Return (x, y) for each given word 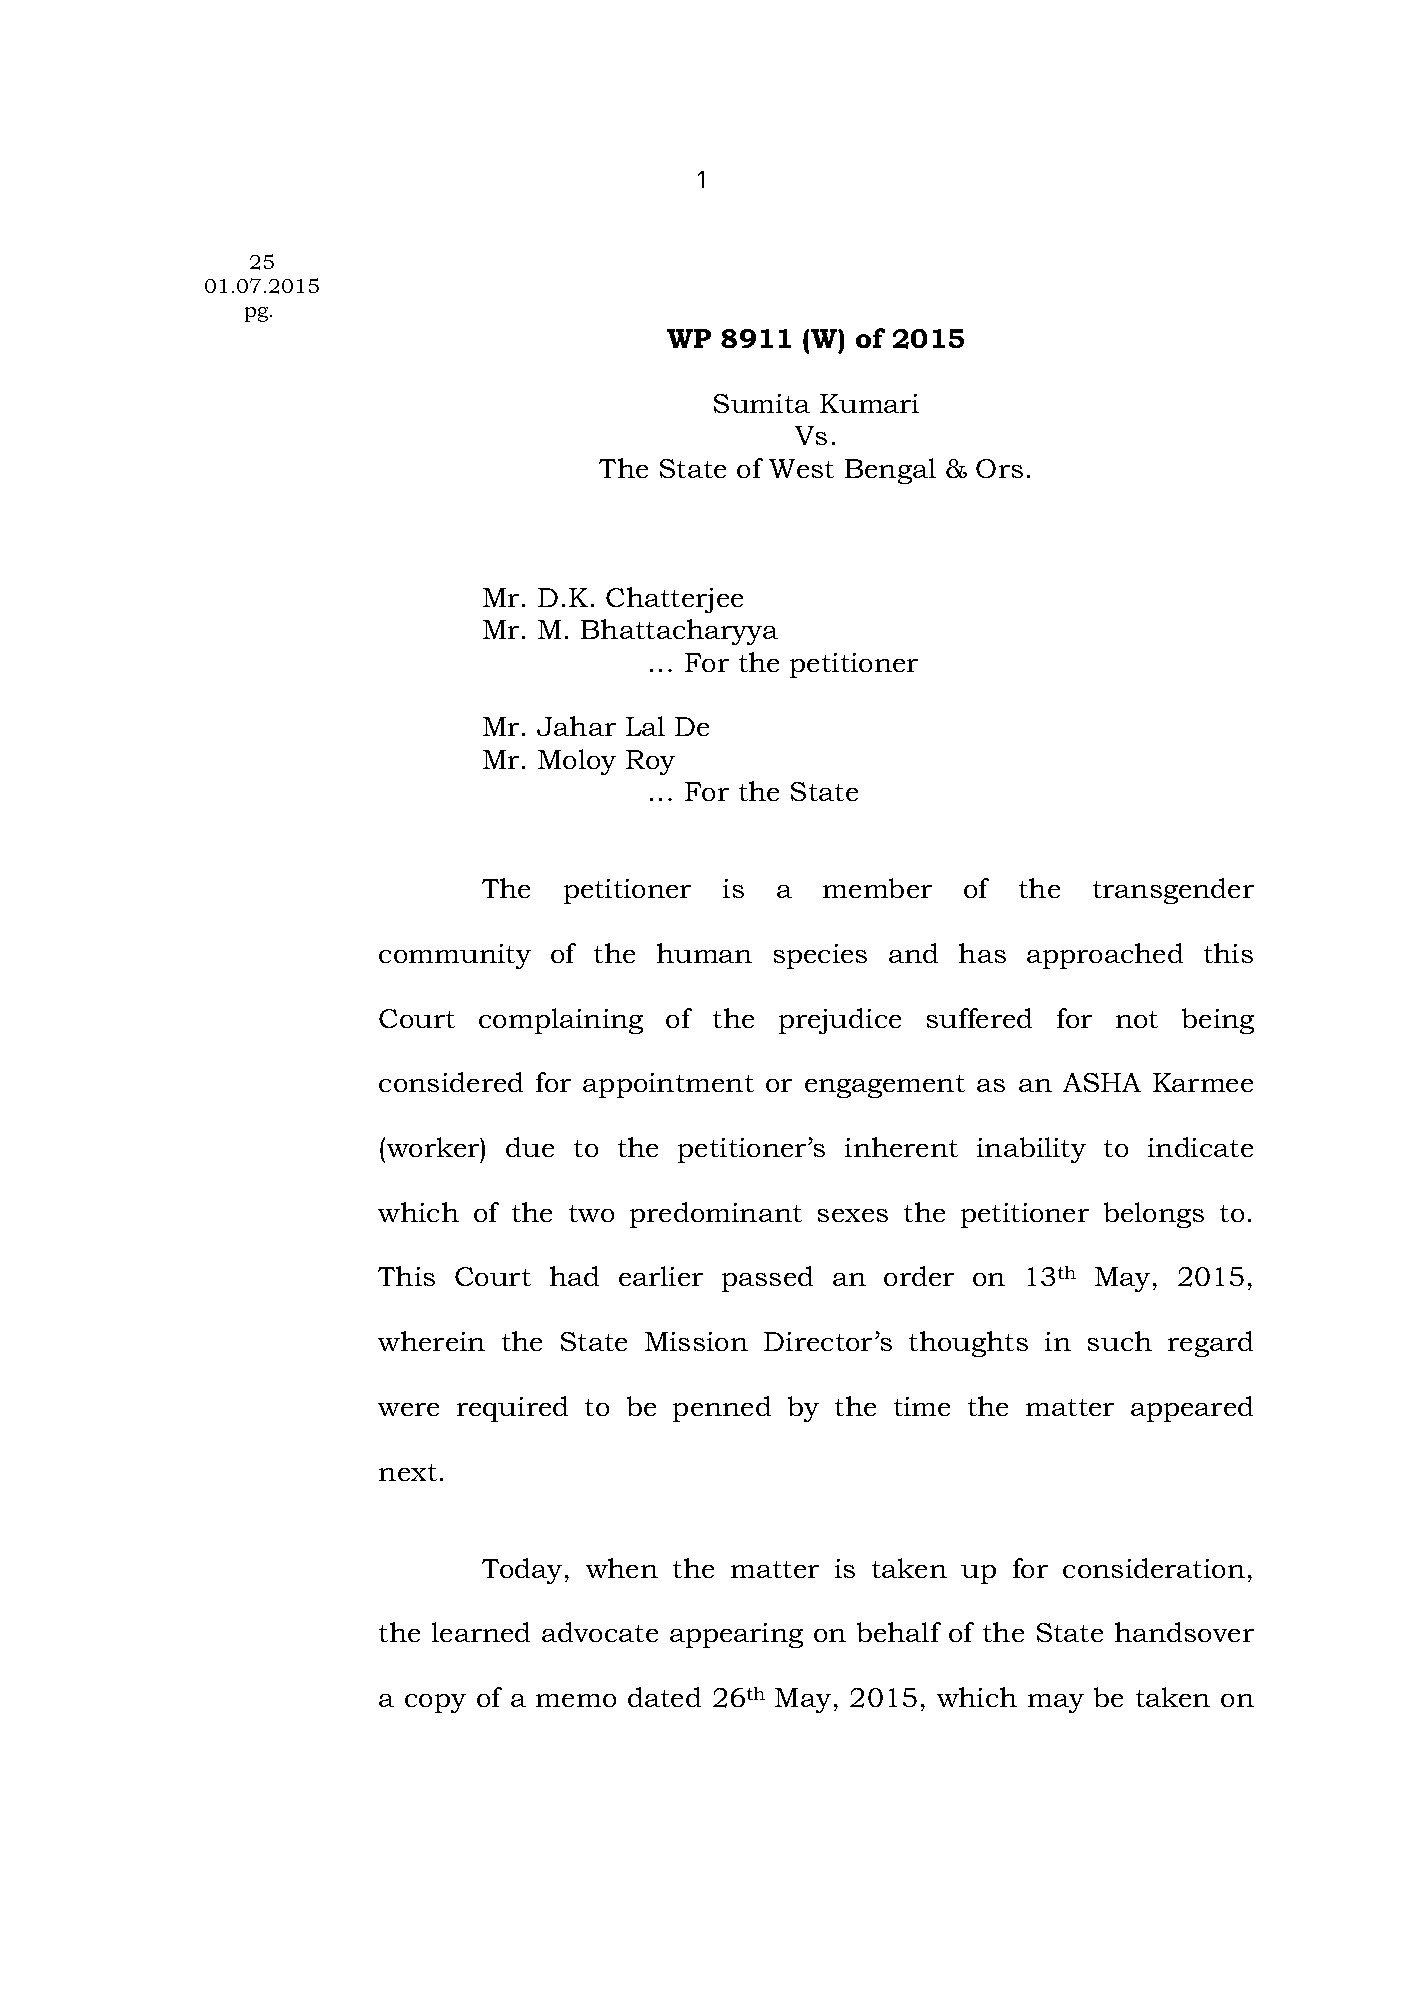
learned (481, 1632)
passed (767, 1279)
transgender (1173, 891)
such (1120, 1341)
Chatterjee (674, 600)
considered (451, 1082)
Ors (999, 468)
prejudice (840, 1021)
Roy (650, 762)
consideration (1154, 1568)
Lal (645, 726)
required (512, 1409)
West (801, 468)
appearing (736, 1635)
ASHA (1102, 1082)
